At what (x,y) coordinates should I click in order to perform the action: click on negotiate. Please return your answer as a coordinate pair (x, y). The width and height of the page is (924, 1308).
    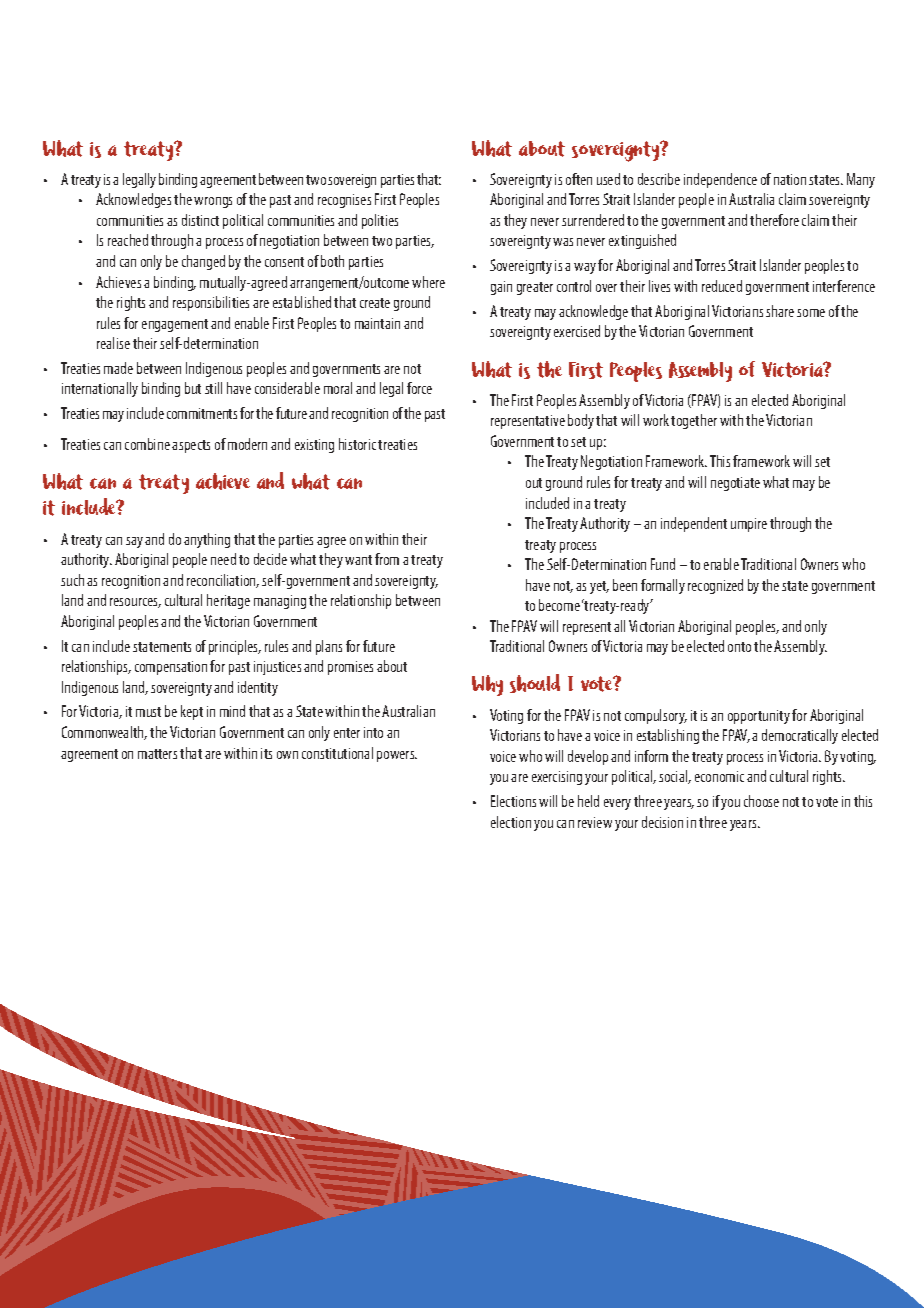
    Looking at the image, I should click on (735, 484).
